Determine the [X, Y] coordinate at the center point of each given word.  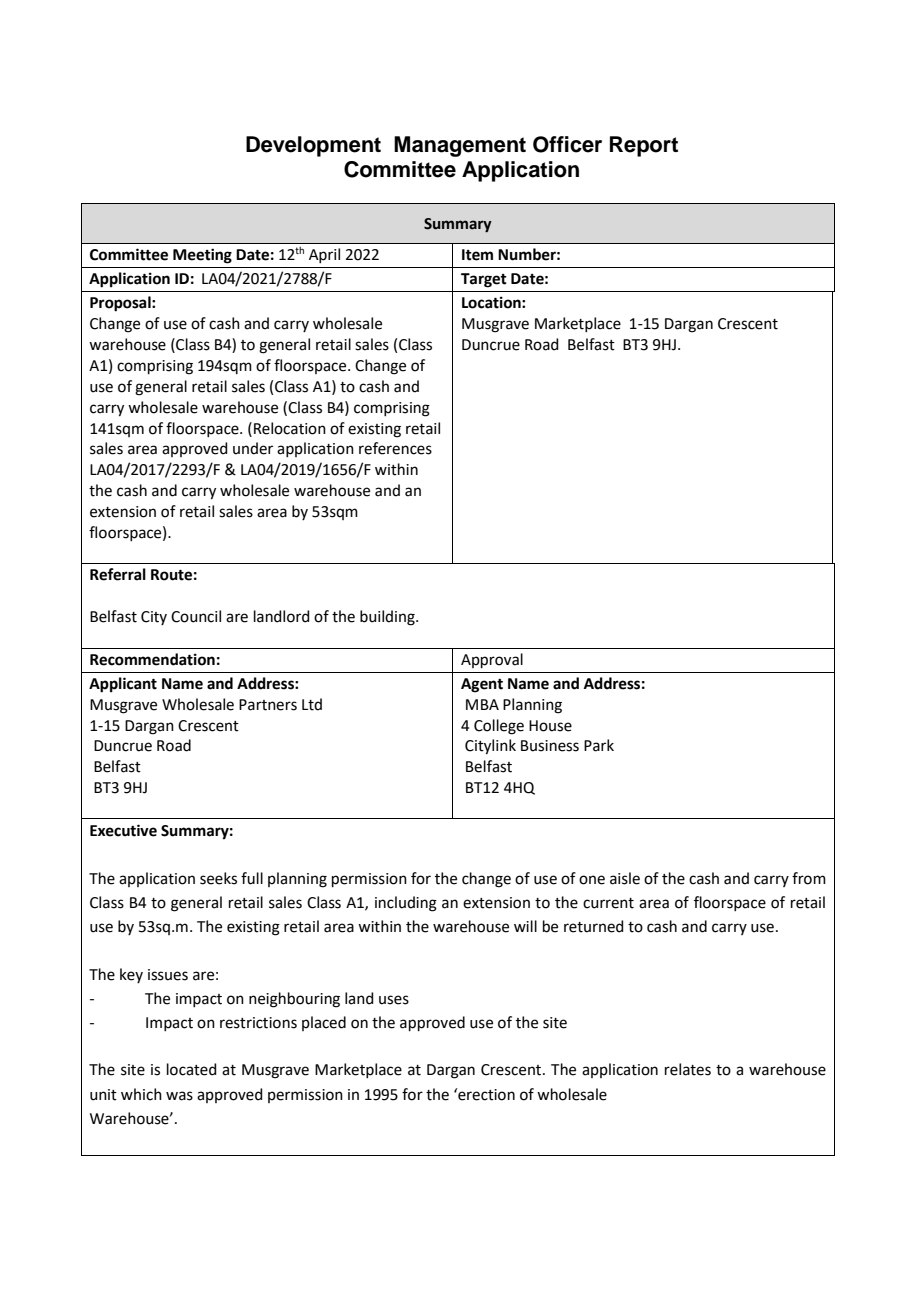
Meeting [202, 256]
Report [644, 146]
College [499, 727]
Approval [492, 660]
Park [599, 745]
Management [460, 146]
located [192, 1069]
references [395, 448]
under [253, 448]
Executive [123, 830]
